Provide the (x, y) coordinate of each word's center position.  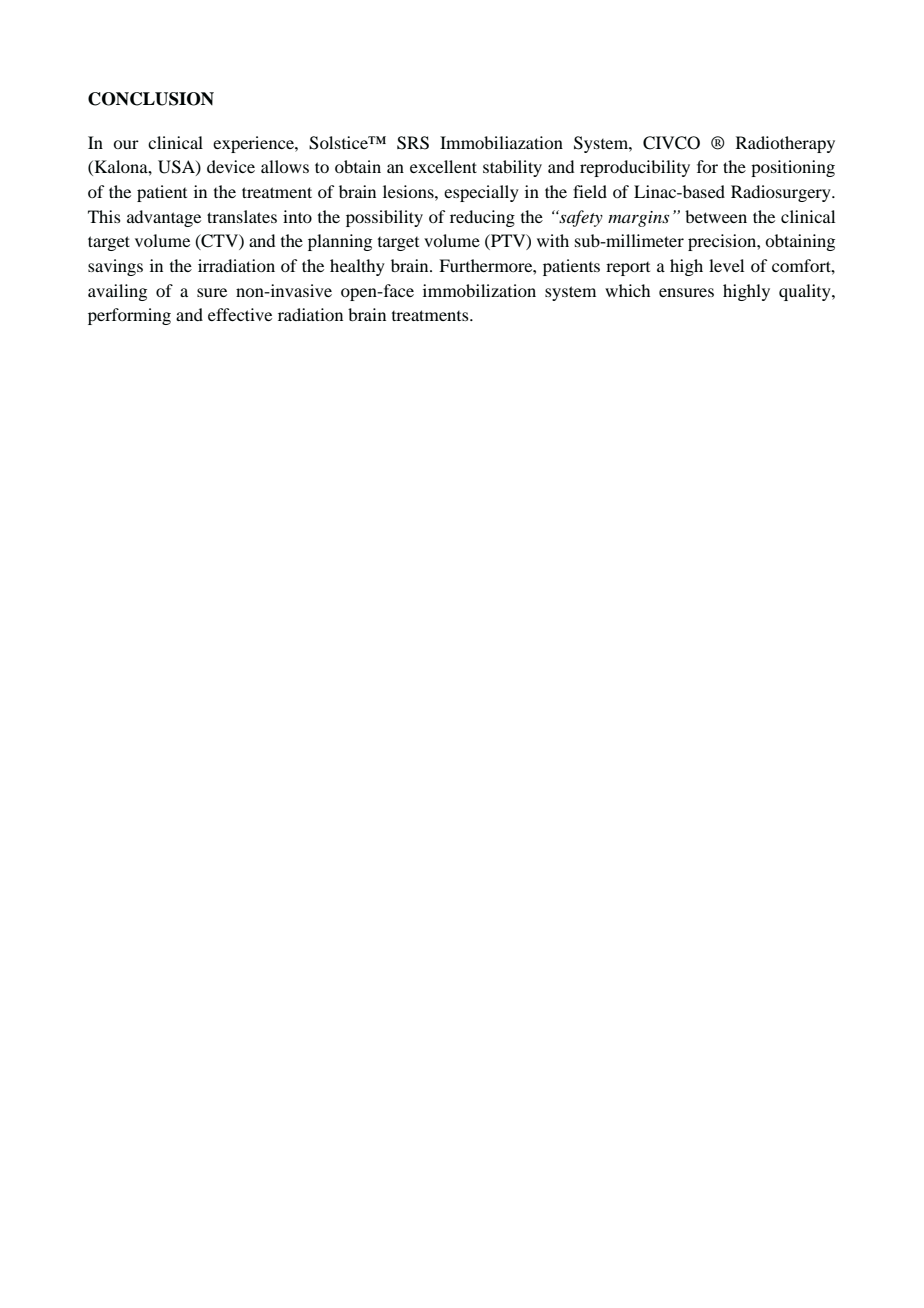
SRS (413, 143)
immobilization (479, 290)
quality (806, 292)
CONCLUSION (151, 99)
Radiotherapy (785, 144)
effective (240, 314)
